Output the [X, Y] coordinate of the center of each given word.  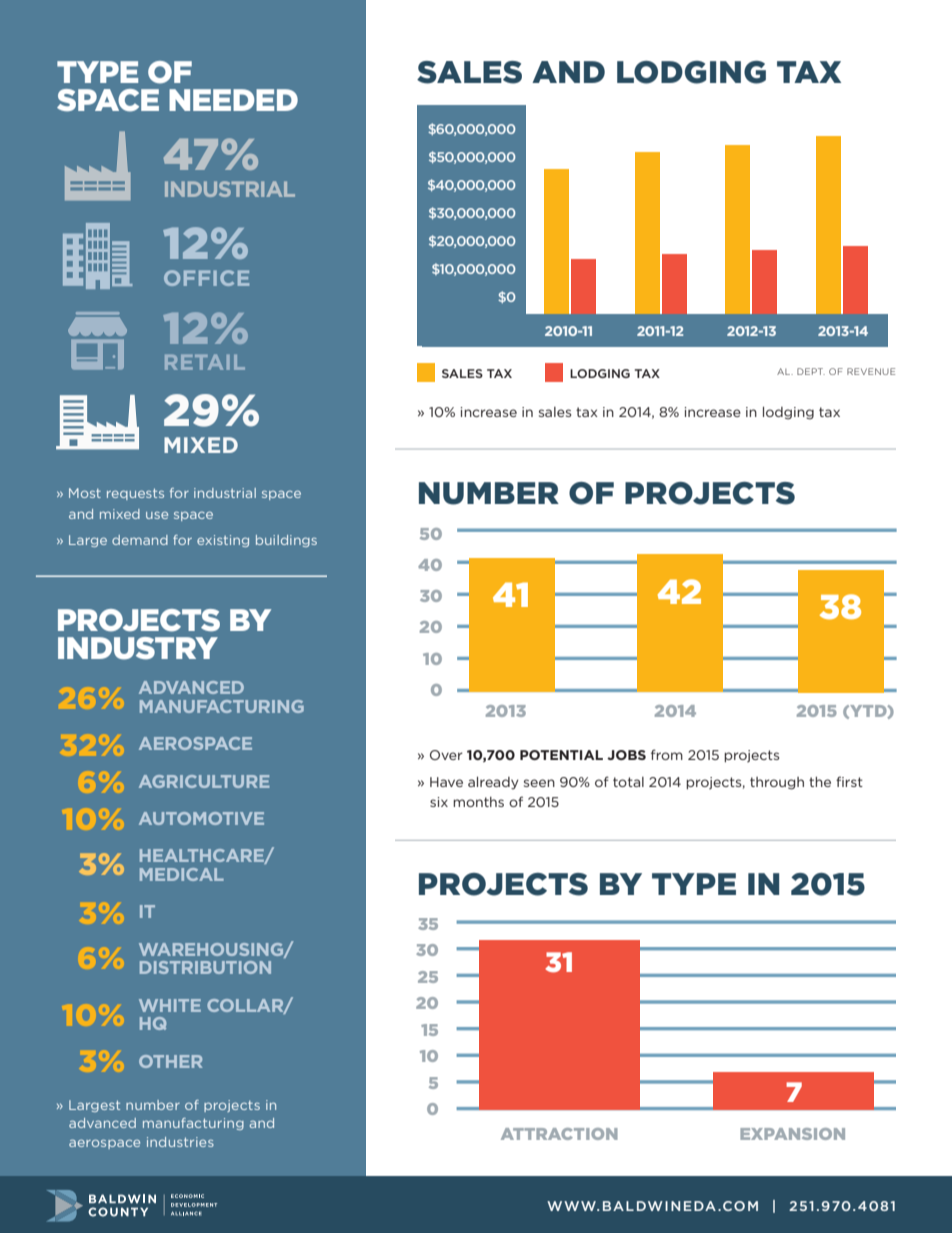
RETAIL [205, 362]
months [478, 802]
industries [180, 1142]
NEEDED [233, 100]
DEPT [811, 371]
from [667, 754]
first [849, 781]
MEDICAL [182, 874]
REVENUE [871, 371]
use [157, 515]
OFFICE [206, 278]
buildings [286, 541]
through [777, 783]
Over [446, 755]
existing [223, 541]
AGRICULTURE [204, 781]
